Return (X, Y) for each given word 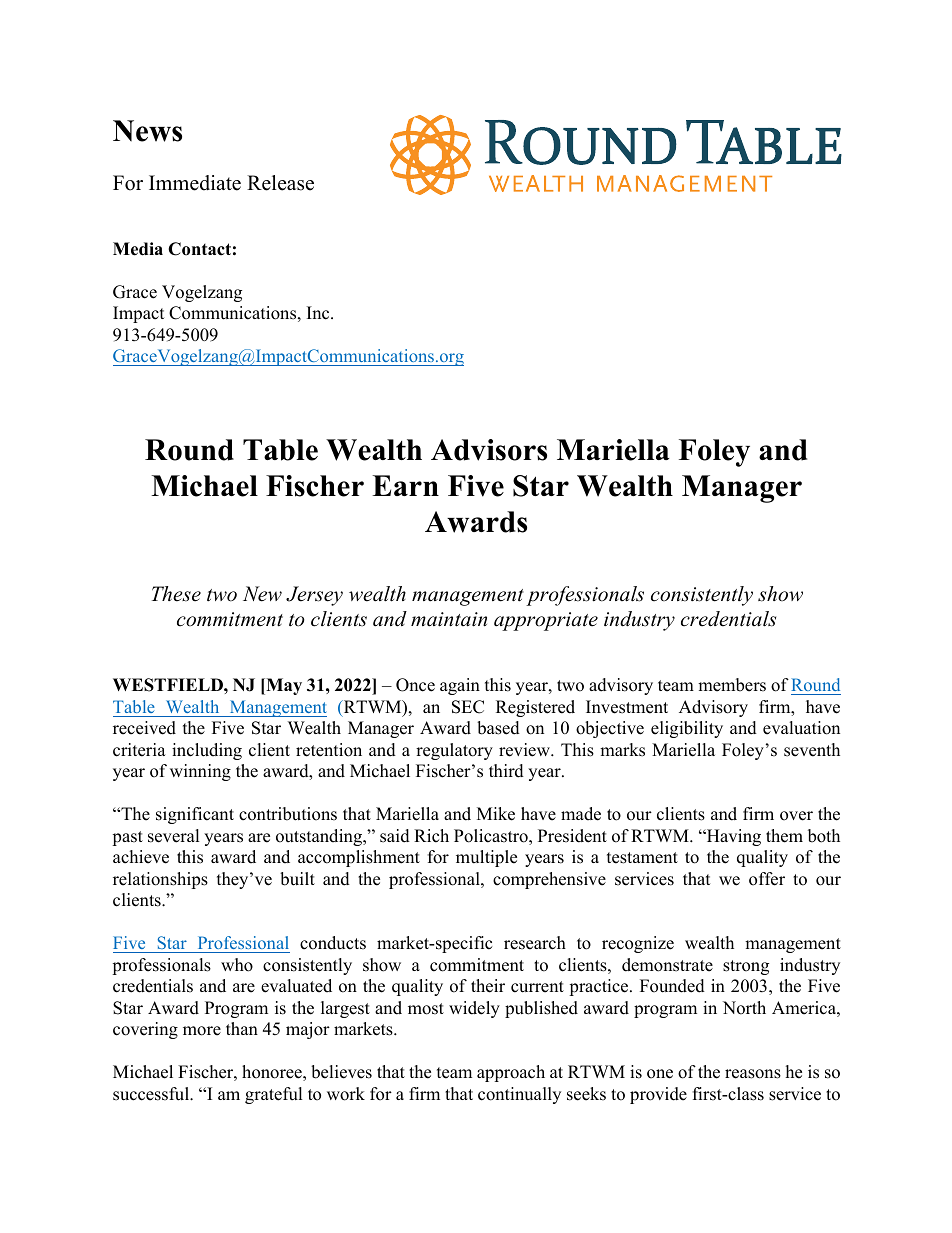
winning (200, 772)
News (147, 131)
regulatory (454, 751)
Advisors (489, 450)
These (176, 594)
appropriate (546, 621)
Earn (405, 485)
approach (511, 1073)
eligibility (687, 729)
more (202, 1031)
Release (280, 183)
